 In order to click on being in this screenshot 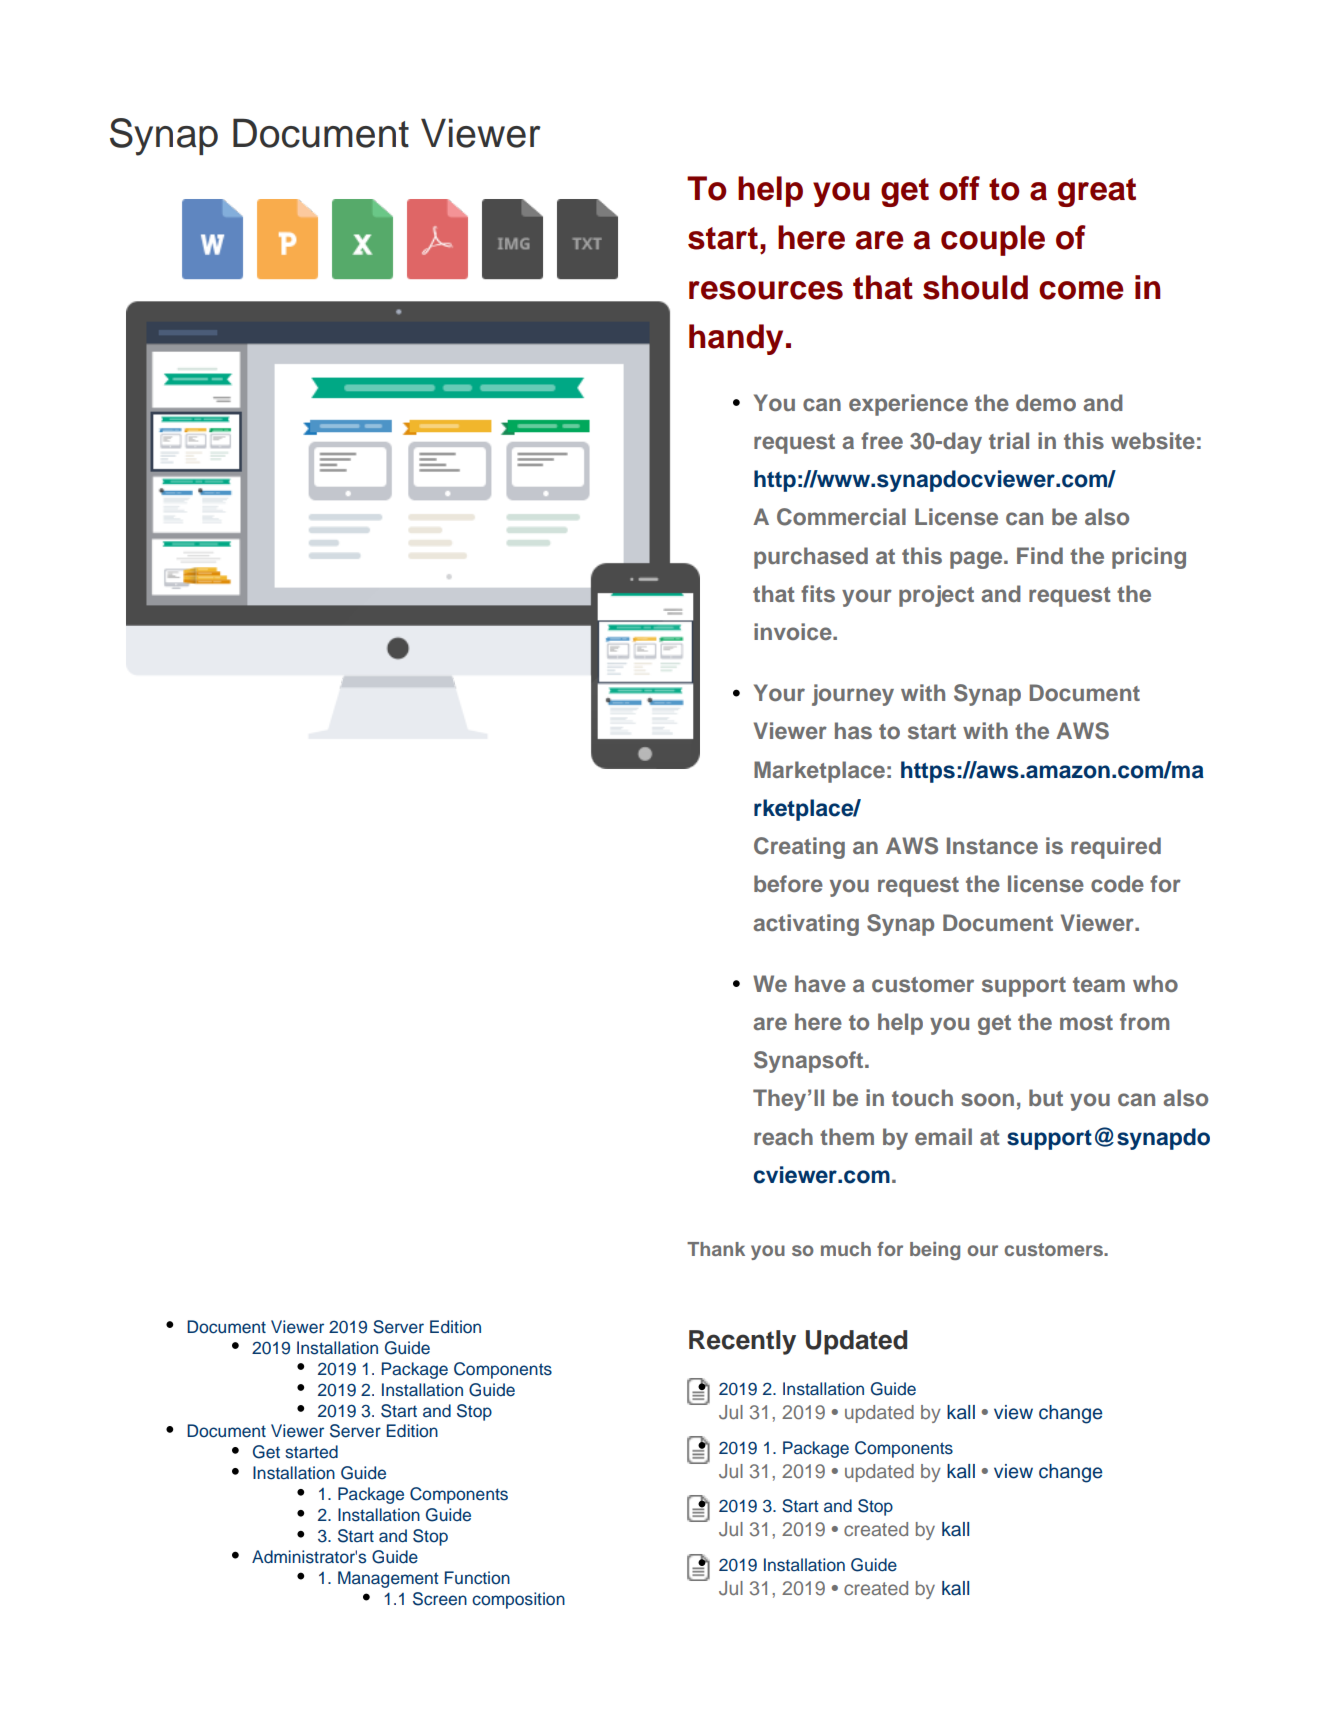, I will do `click(935, 1251)`.
